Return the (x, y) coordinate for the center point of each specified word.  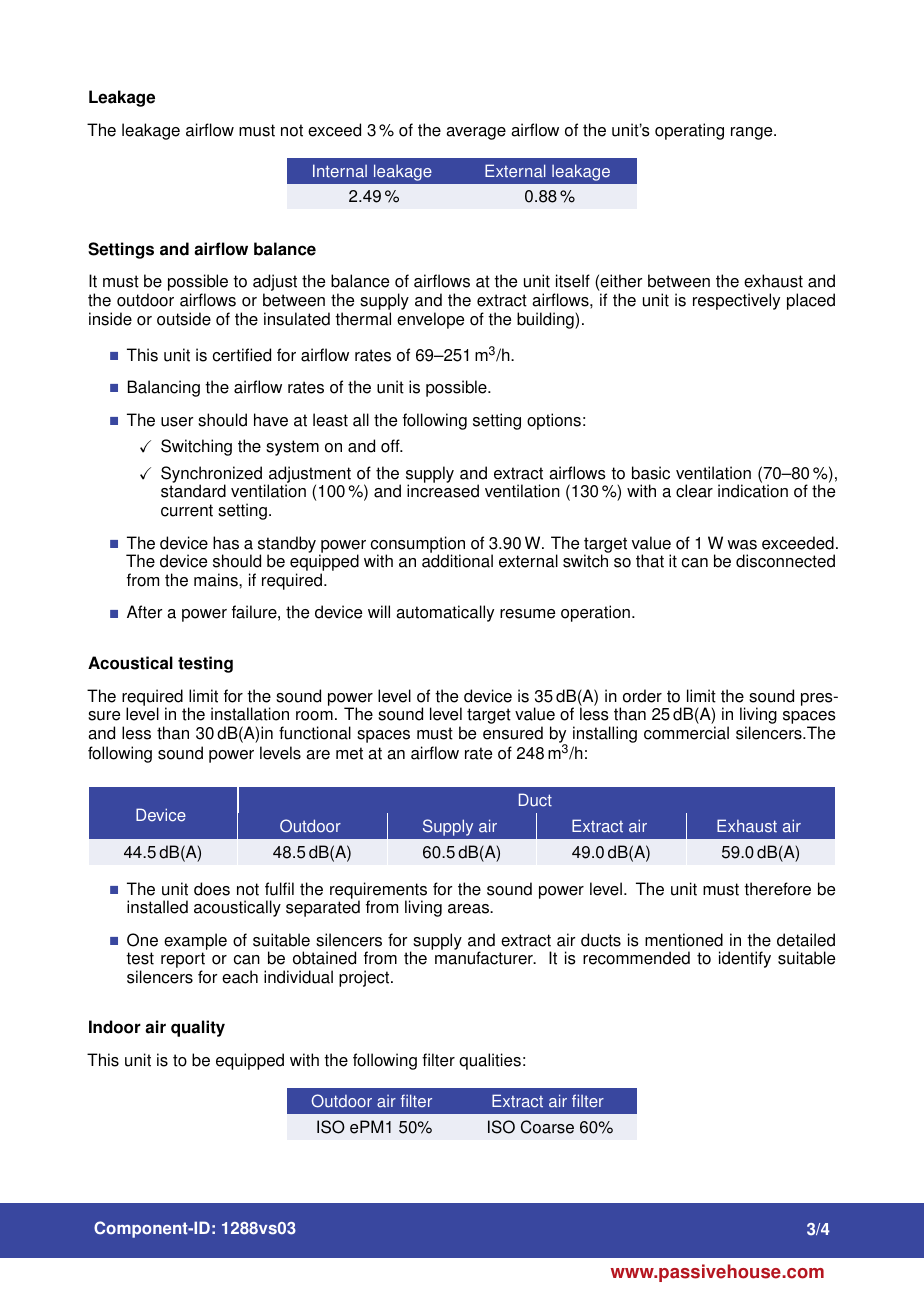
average (476, 133)
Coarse (547, 1127)
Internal (340, 171)
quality (198, 1028)
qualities (490, 1061)
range (753, 133)
